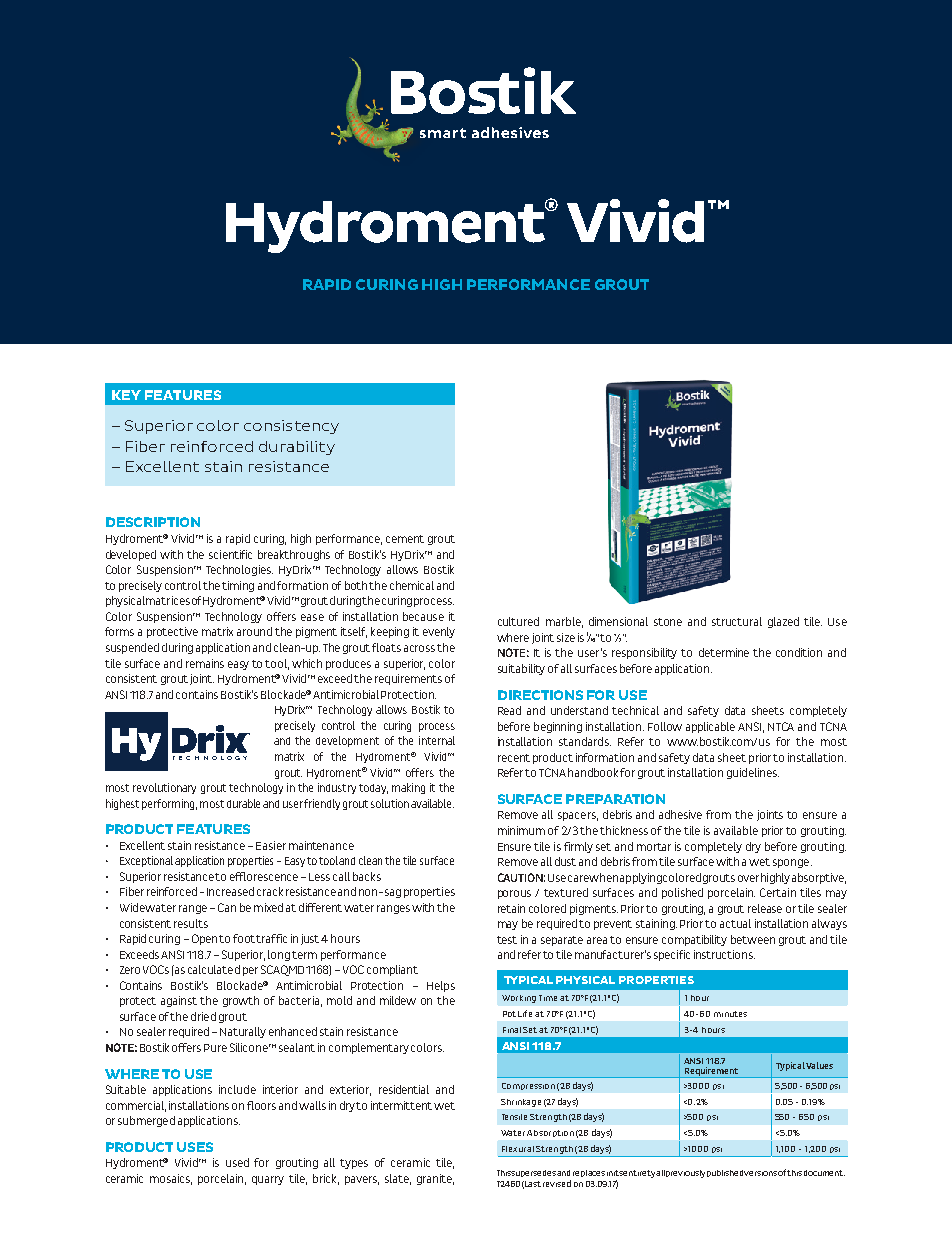 Image resolution: width=952 pixels, height=1233 pixels. Describe the element at coordinates (291, 427) in the page. I see `consistency` at that location.
